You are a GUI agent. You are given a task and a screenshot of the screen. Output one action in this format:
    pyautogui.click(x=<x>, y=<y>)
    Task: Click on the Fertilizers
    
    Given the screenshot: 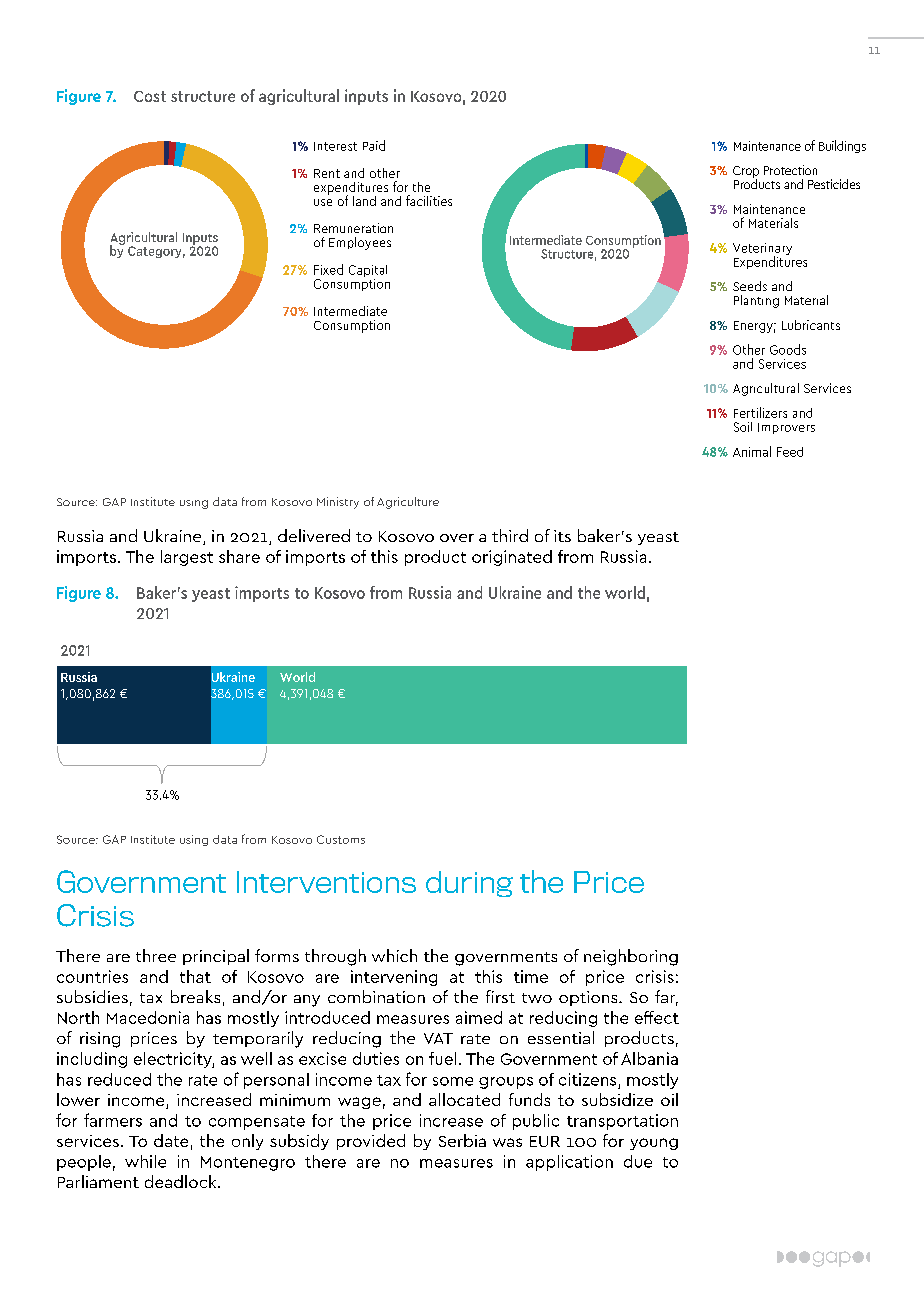 What is the action you would take?
    pyautogui.click(x=760, y=412)
